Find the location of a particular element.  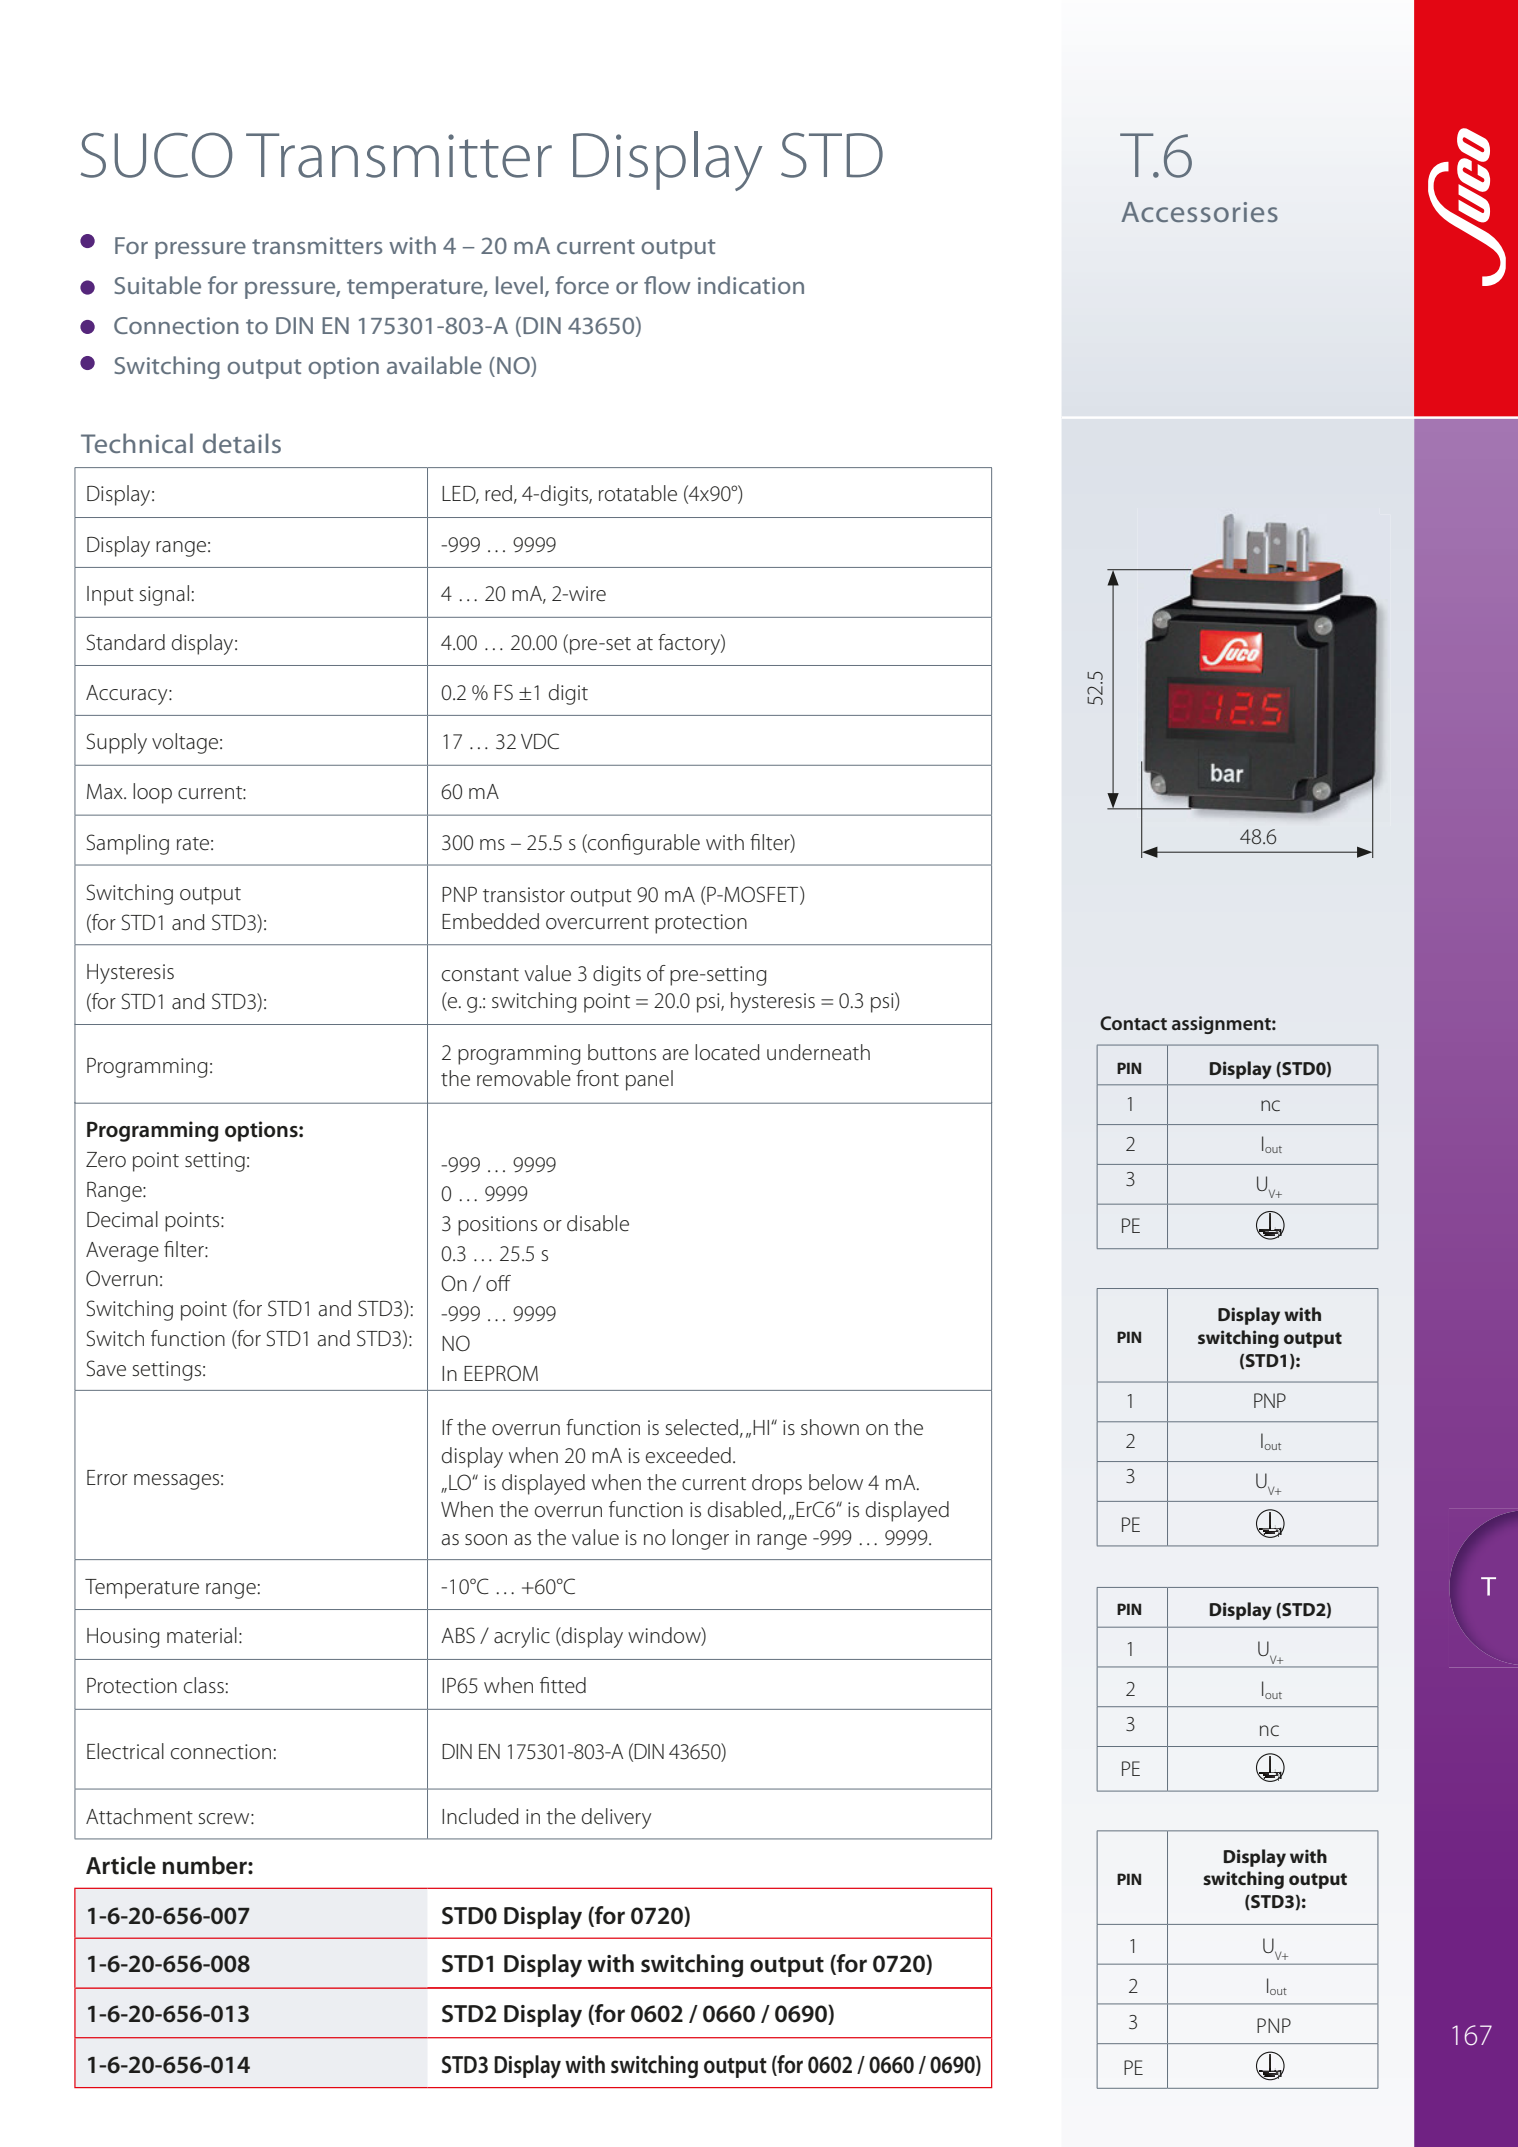

Suitable is located at coordinates (157, 285).
